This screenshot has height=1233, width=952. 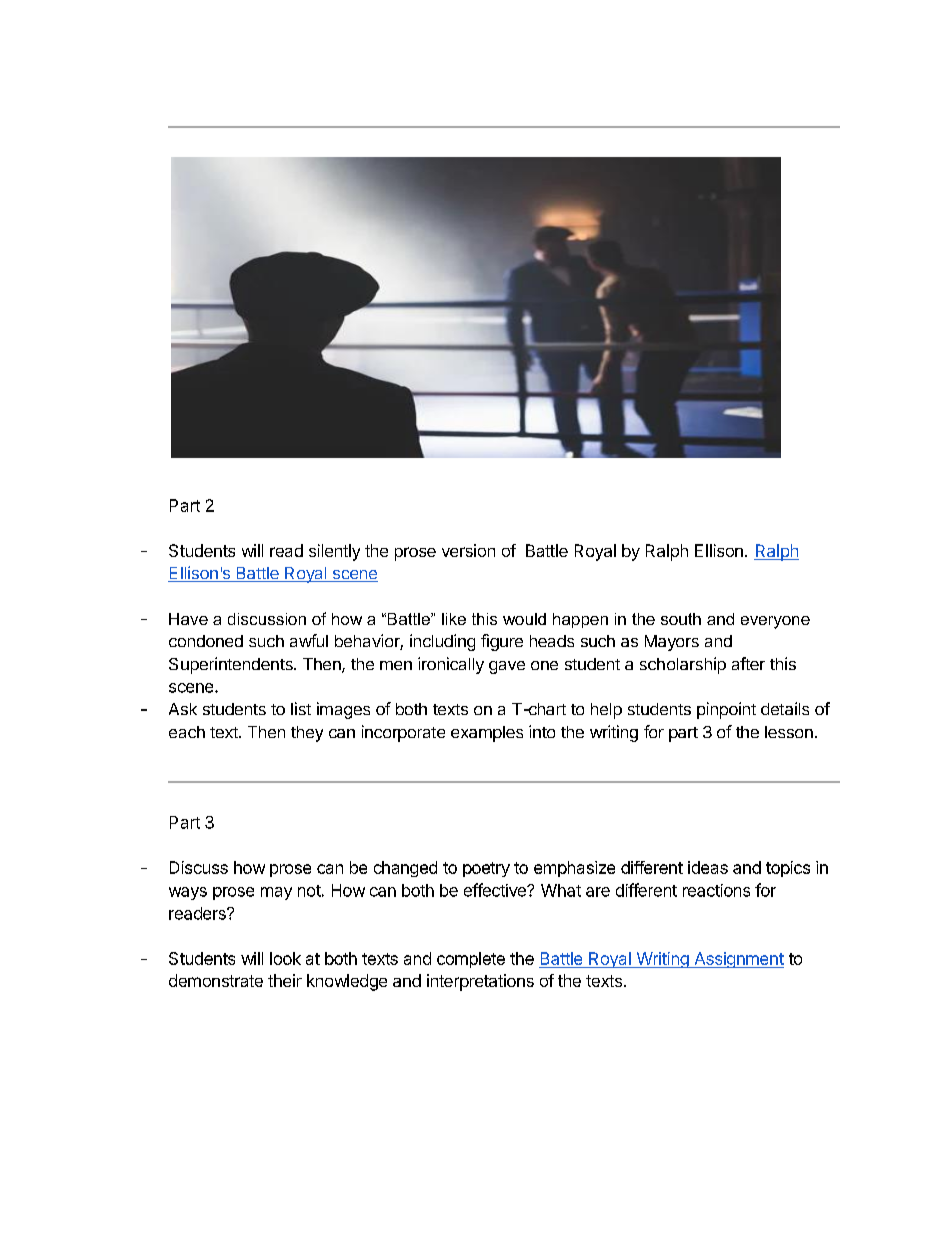 What do you see at coordinates (285, 980) in the screenshot?
I see `their` at bounding box center [285, 980].
